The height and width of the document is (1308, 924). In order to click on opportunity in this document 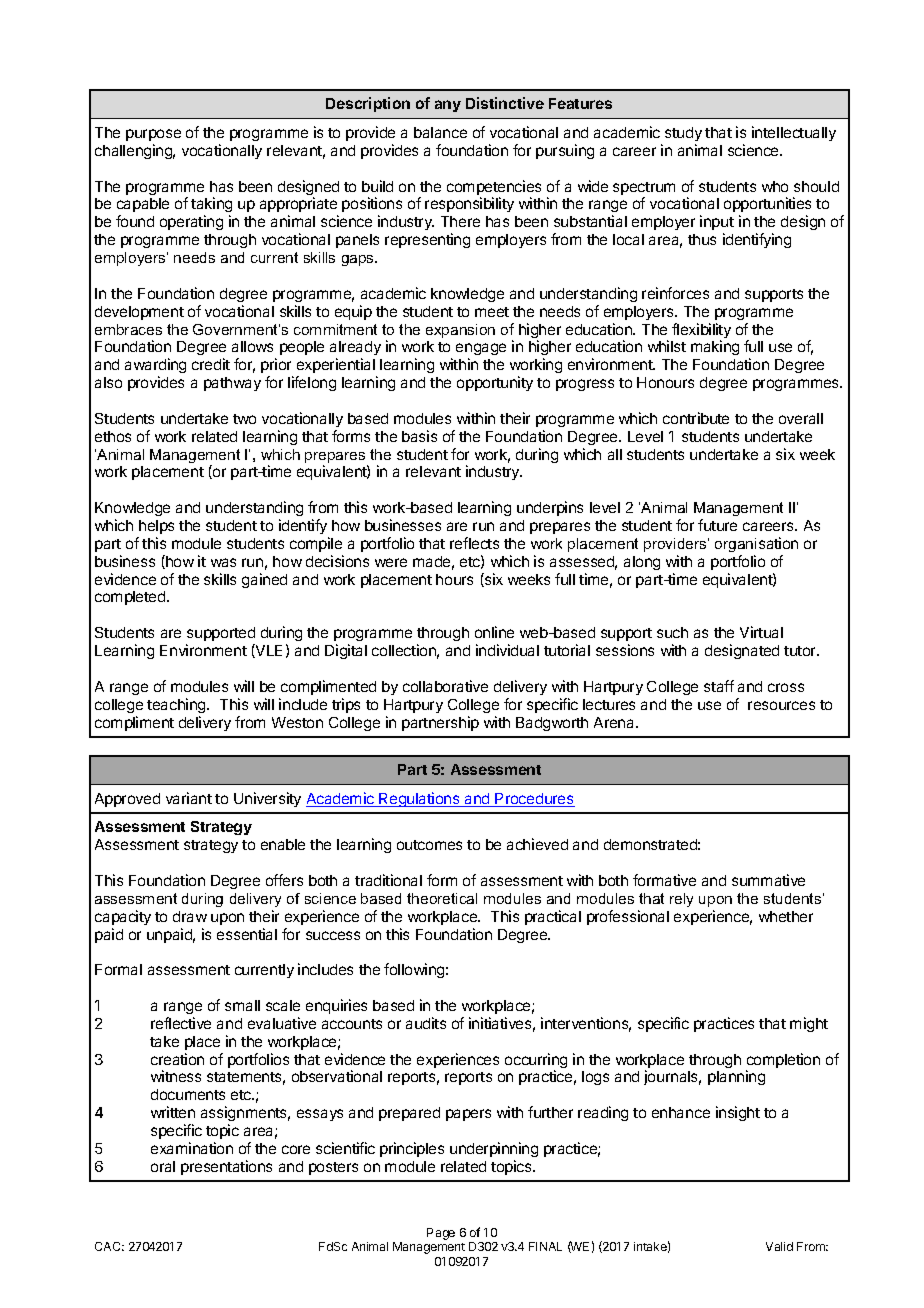, I will do `click(495, 383)`.
